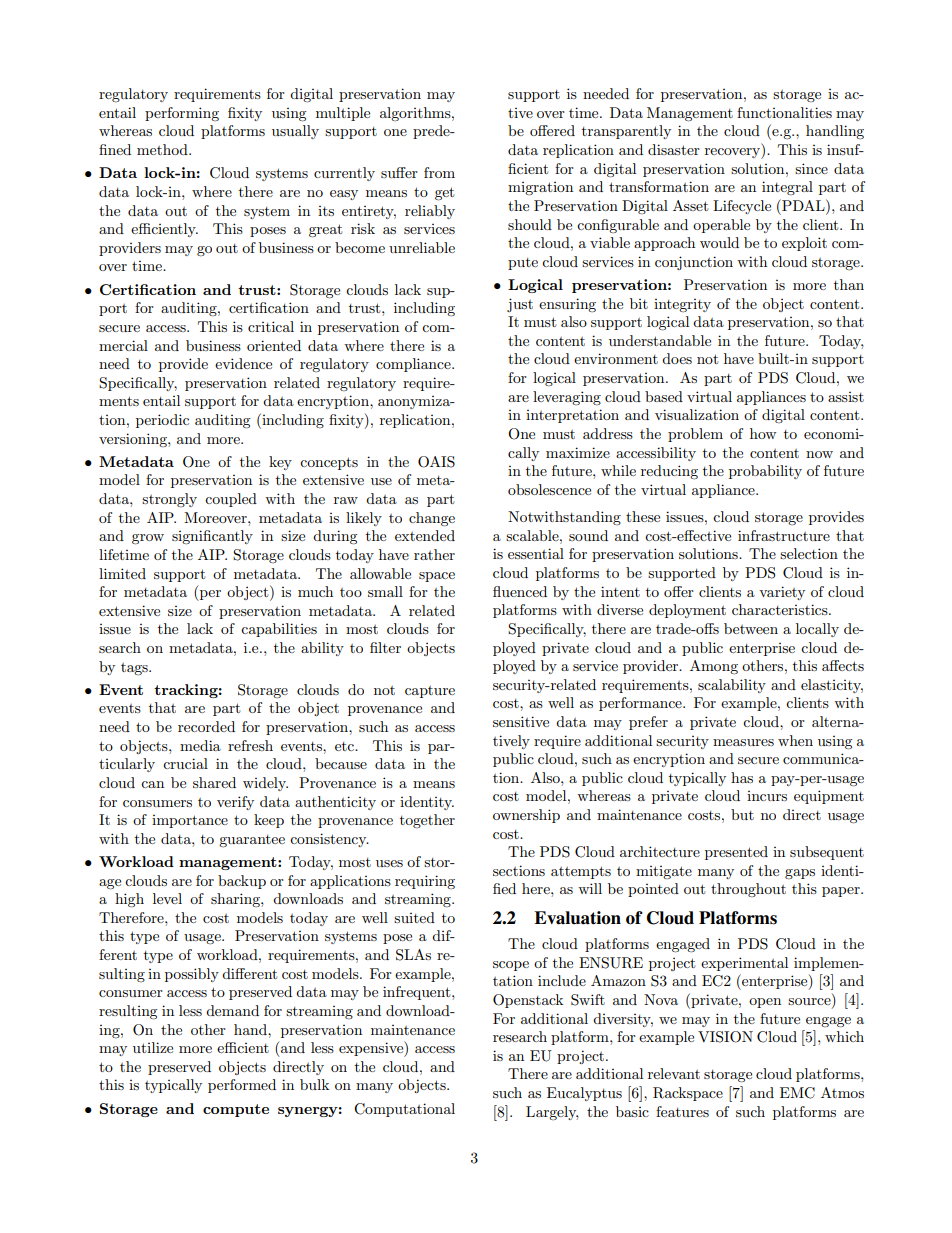 This page has width=952, height=1233. Describe the element at coordinates (231, 500) in the page. I see `coupled` at that location.
